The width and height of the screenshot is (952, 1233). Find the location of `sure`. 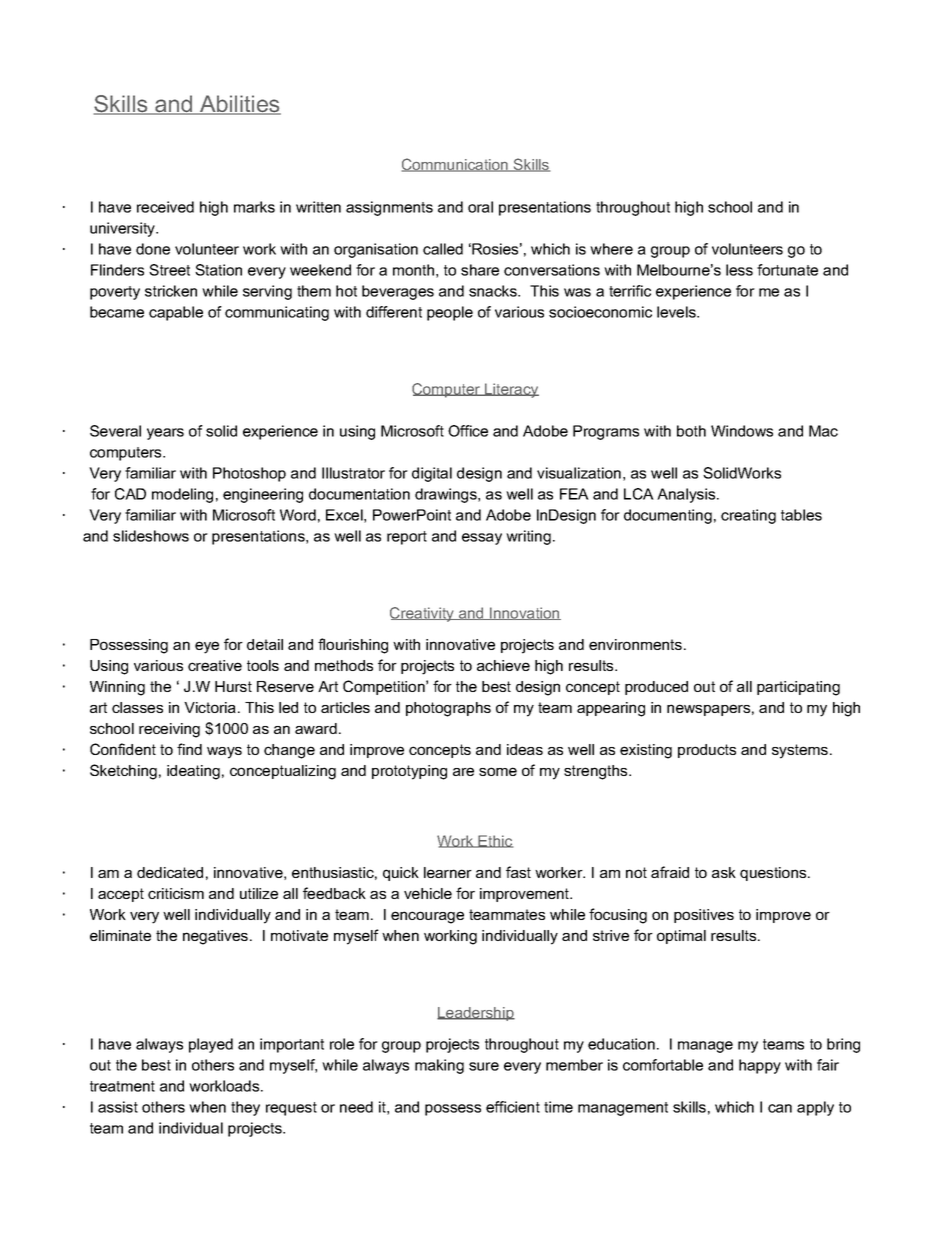

sure is located at coordinates (484, 1066).
